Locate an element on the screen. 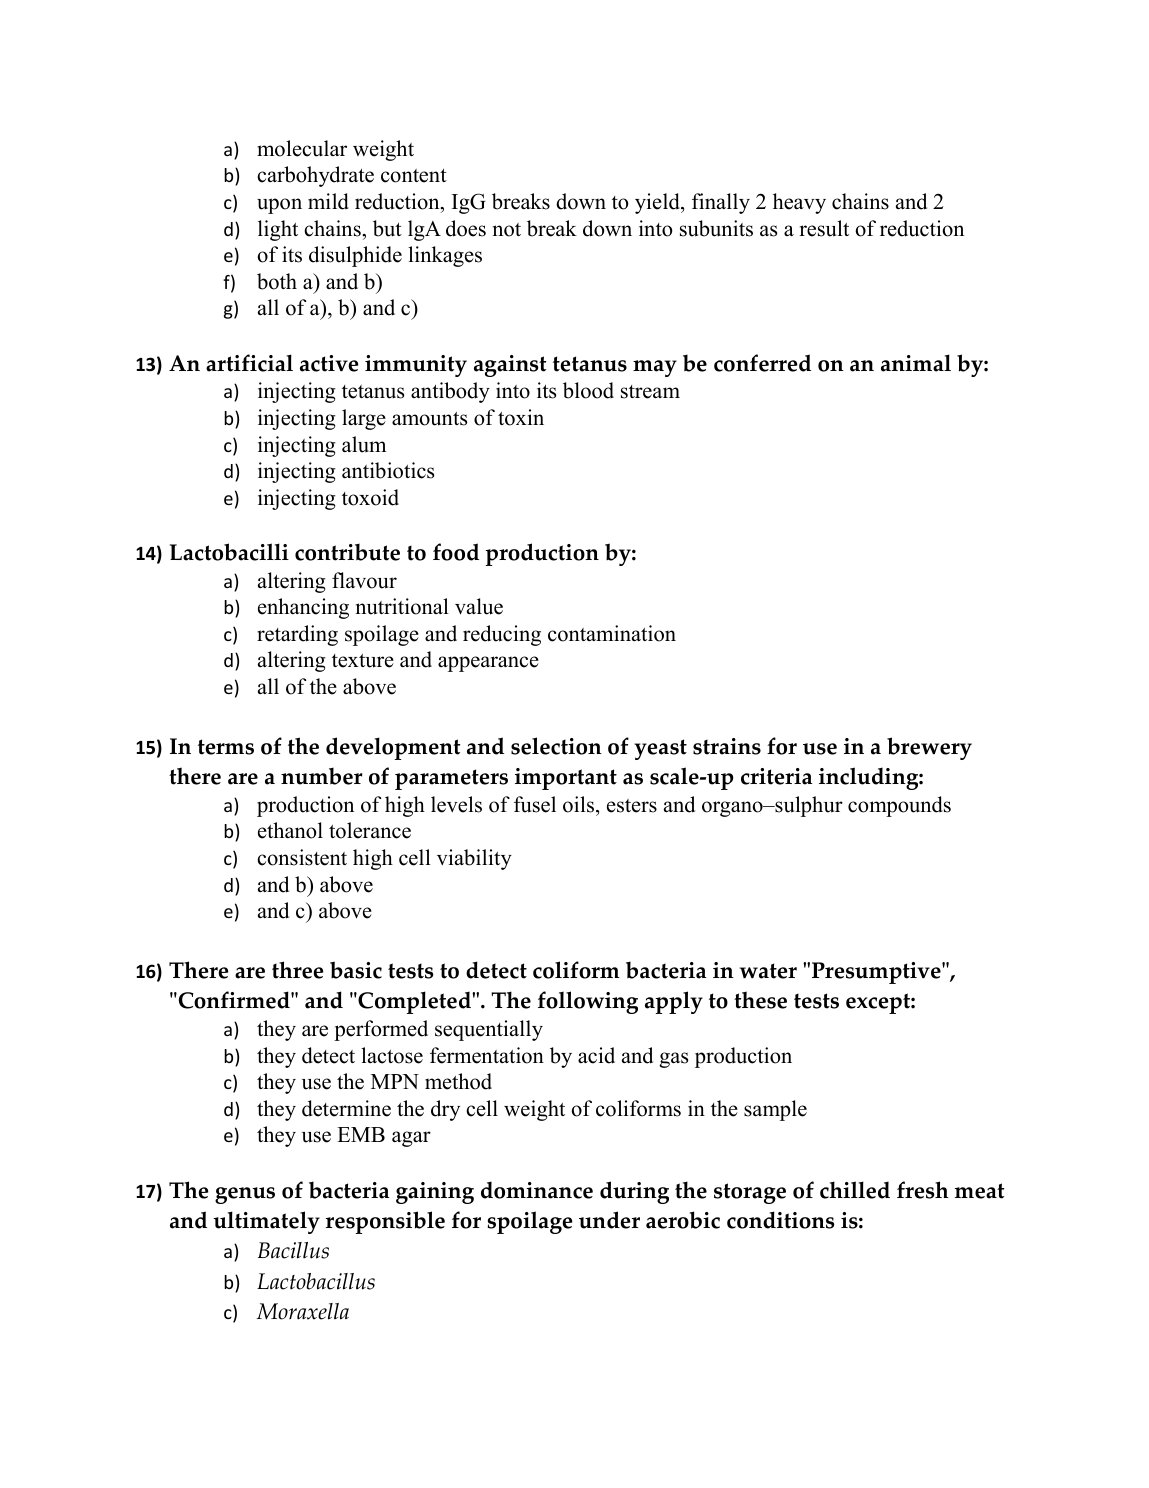 The height and width of the screenshot is (1488, 1149). carbohydrate is located at coordinates (315, 176).
